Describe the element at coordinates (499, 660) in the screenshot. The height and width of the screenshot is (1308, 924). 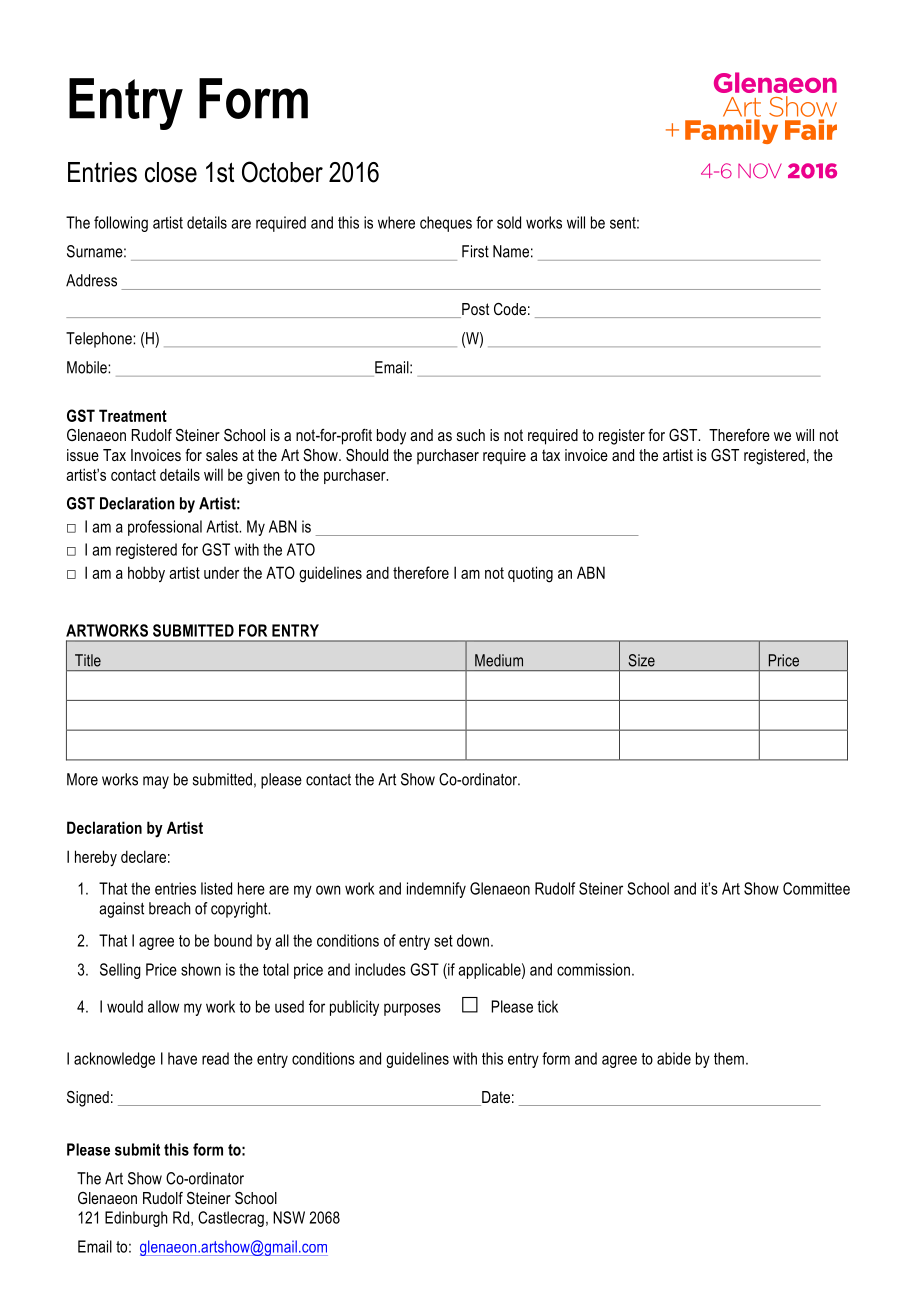
I see `Medium` at that location.
